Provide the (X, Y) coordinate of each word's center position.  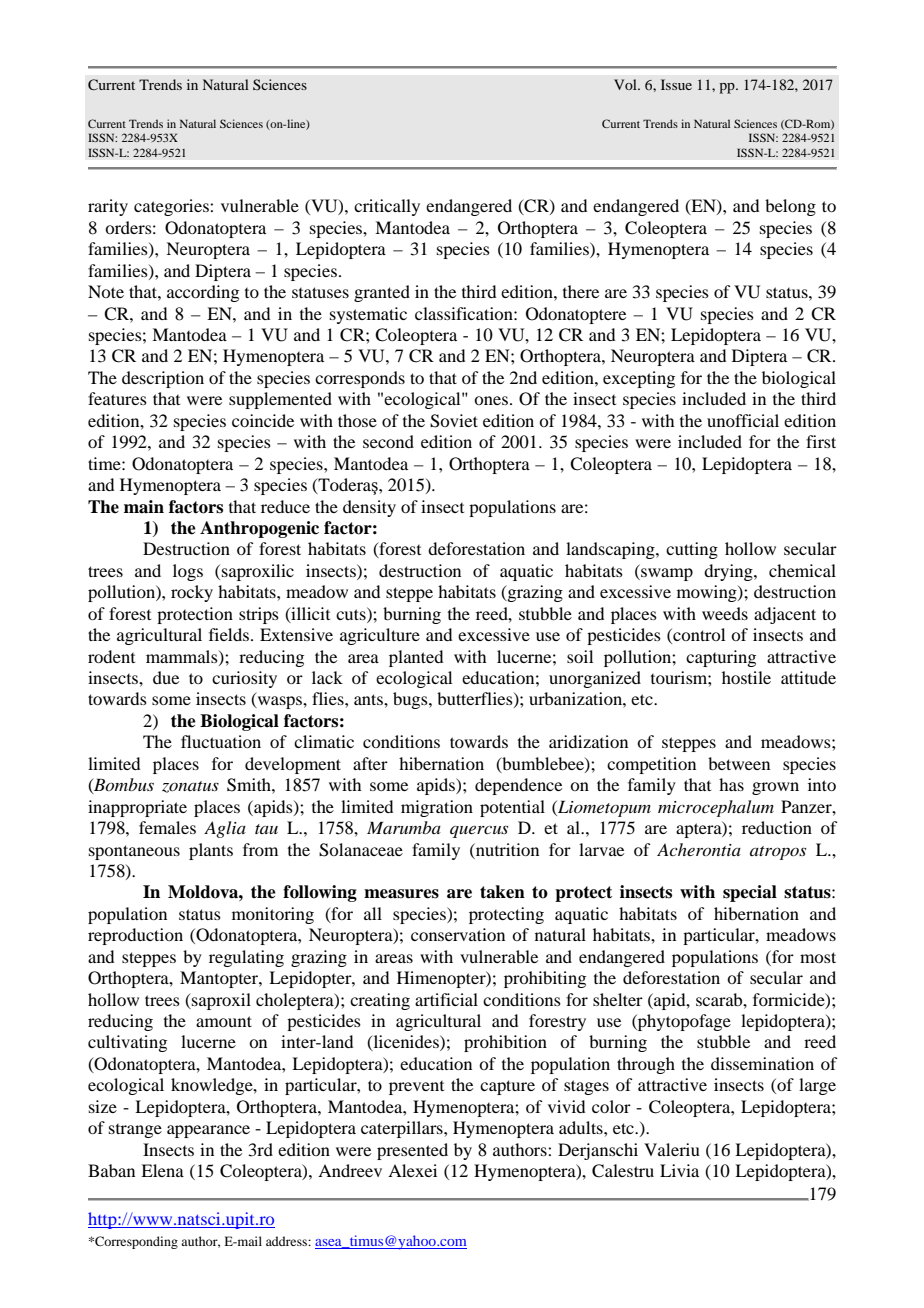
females (167, 827)
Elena (162, 1170)
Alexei (412, 1170)
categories (172, 207)
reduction (777, 827)
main (144, 507)
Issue (676, 84)
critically (387, 207)
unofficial (743, 420)
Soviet (454, 421)
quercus (479, 831)
